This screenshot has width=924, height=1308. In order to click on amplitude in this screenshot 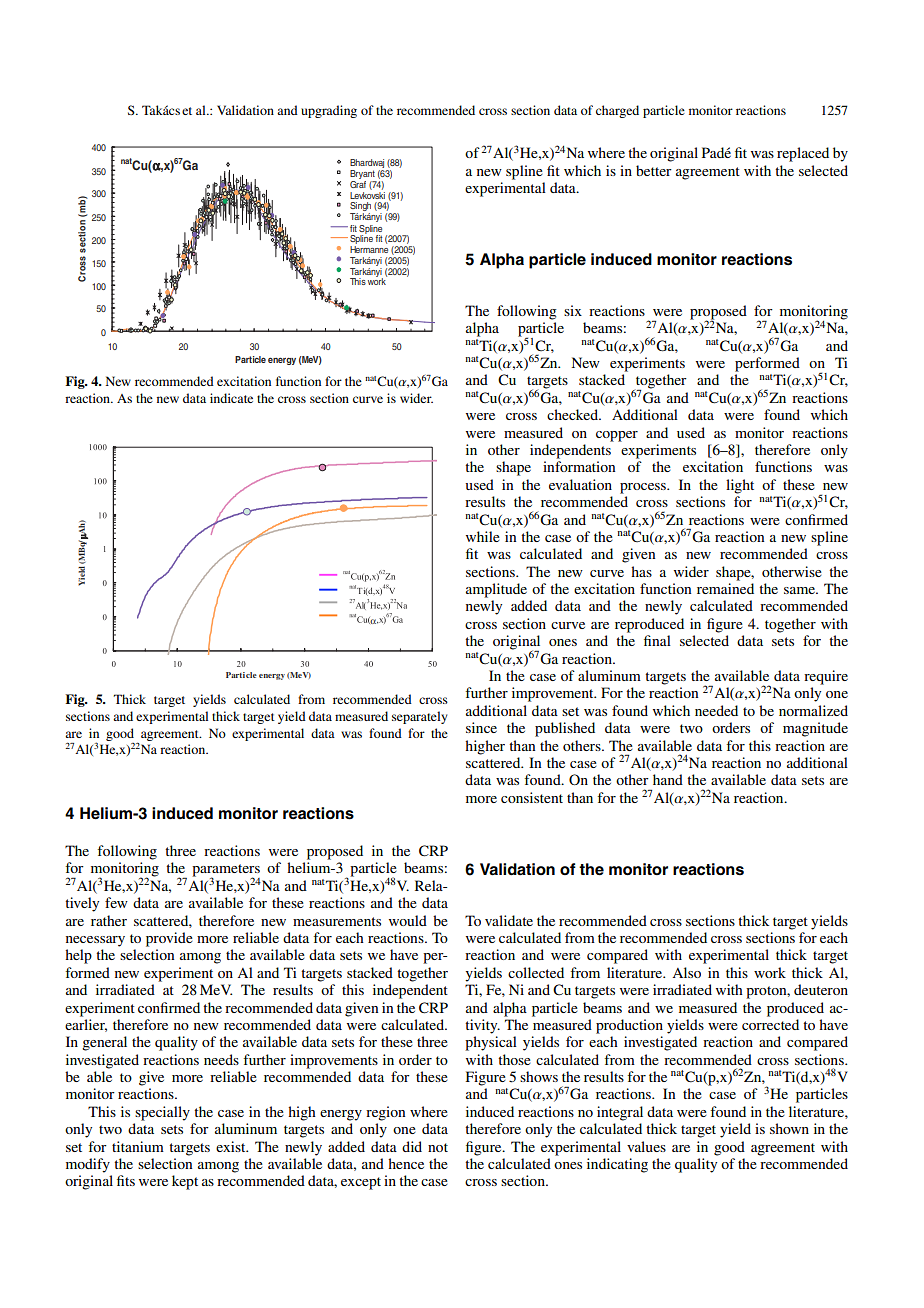, I will do `click(496, 590)`.
